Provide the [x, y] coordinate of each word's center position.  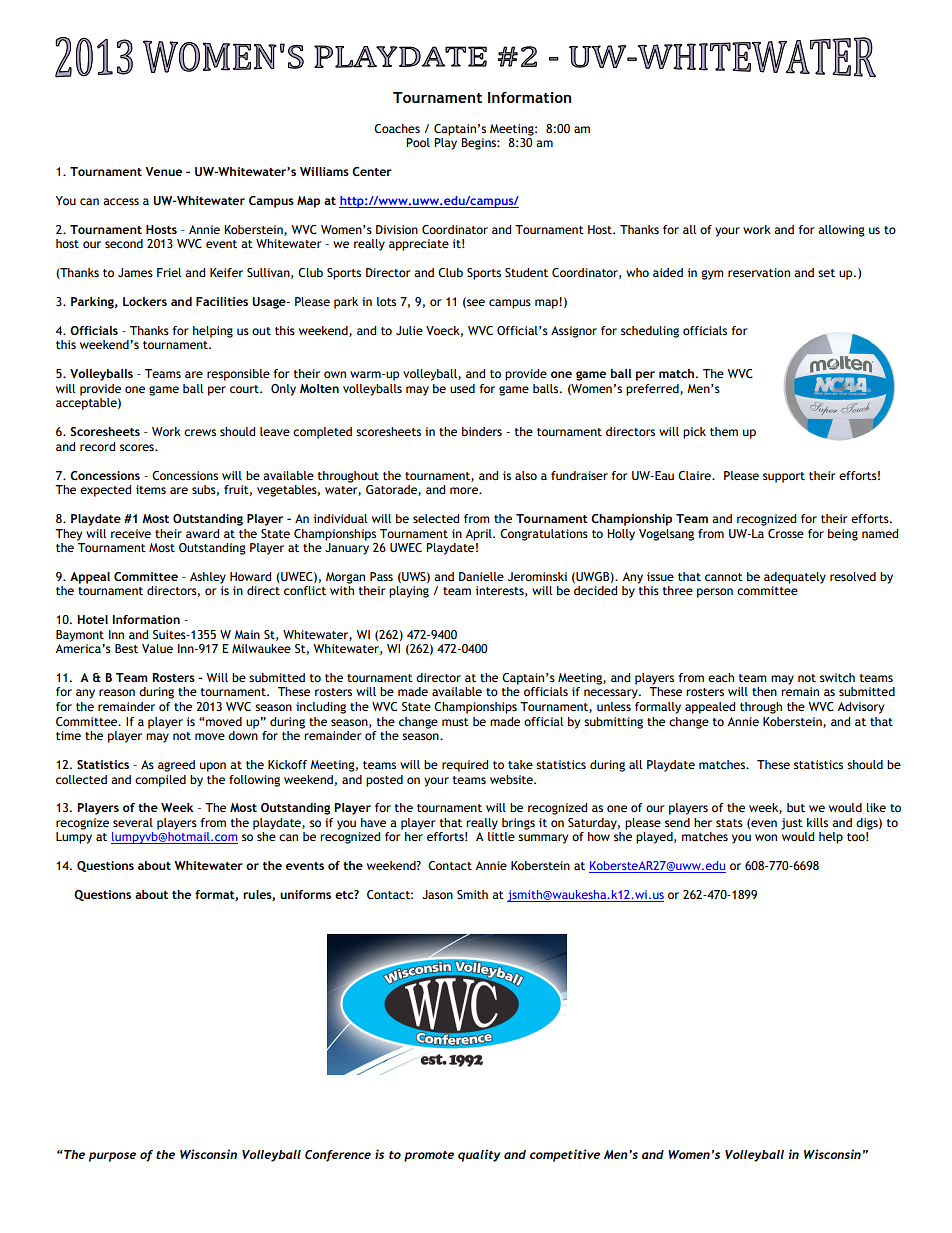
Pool [418, 142]
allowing [841, 231]
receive [131, 533]
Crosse [786, 533]
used [462, 388]
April [479, 535]
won [766, 837]
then [764, 691]
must [455, 722]
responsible [238, 375]
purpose [112, 1157]
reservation [759, 272]
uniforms [305, 894]
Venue [163, 171]
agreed [176, 766]
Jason [437, 894]
